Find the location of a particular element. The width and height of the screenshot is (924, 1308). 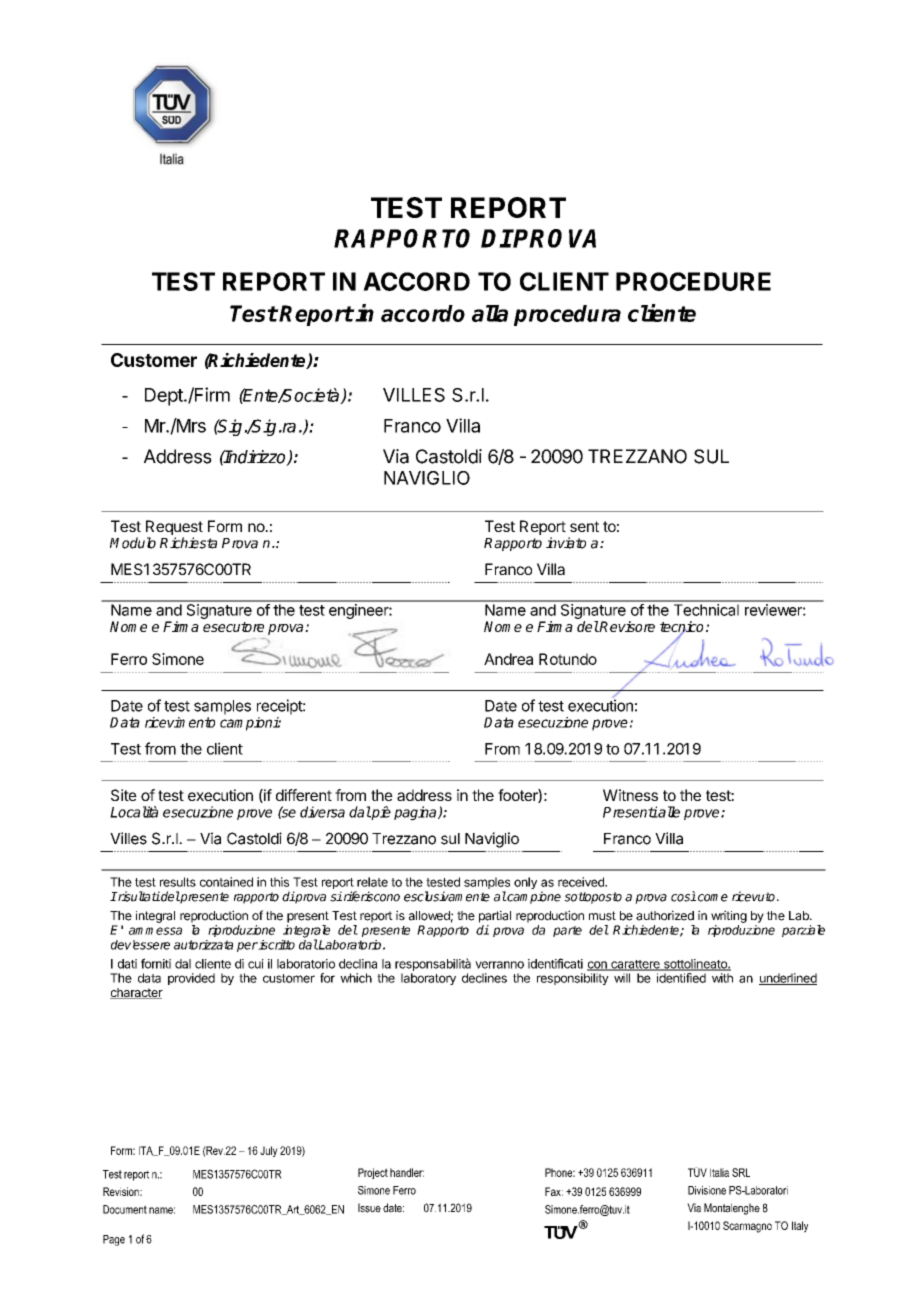

partial is located at coordinates (495, 916).
